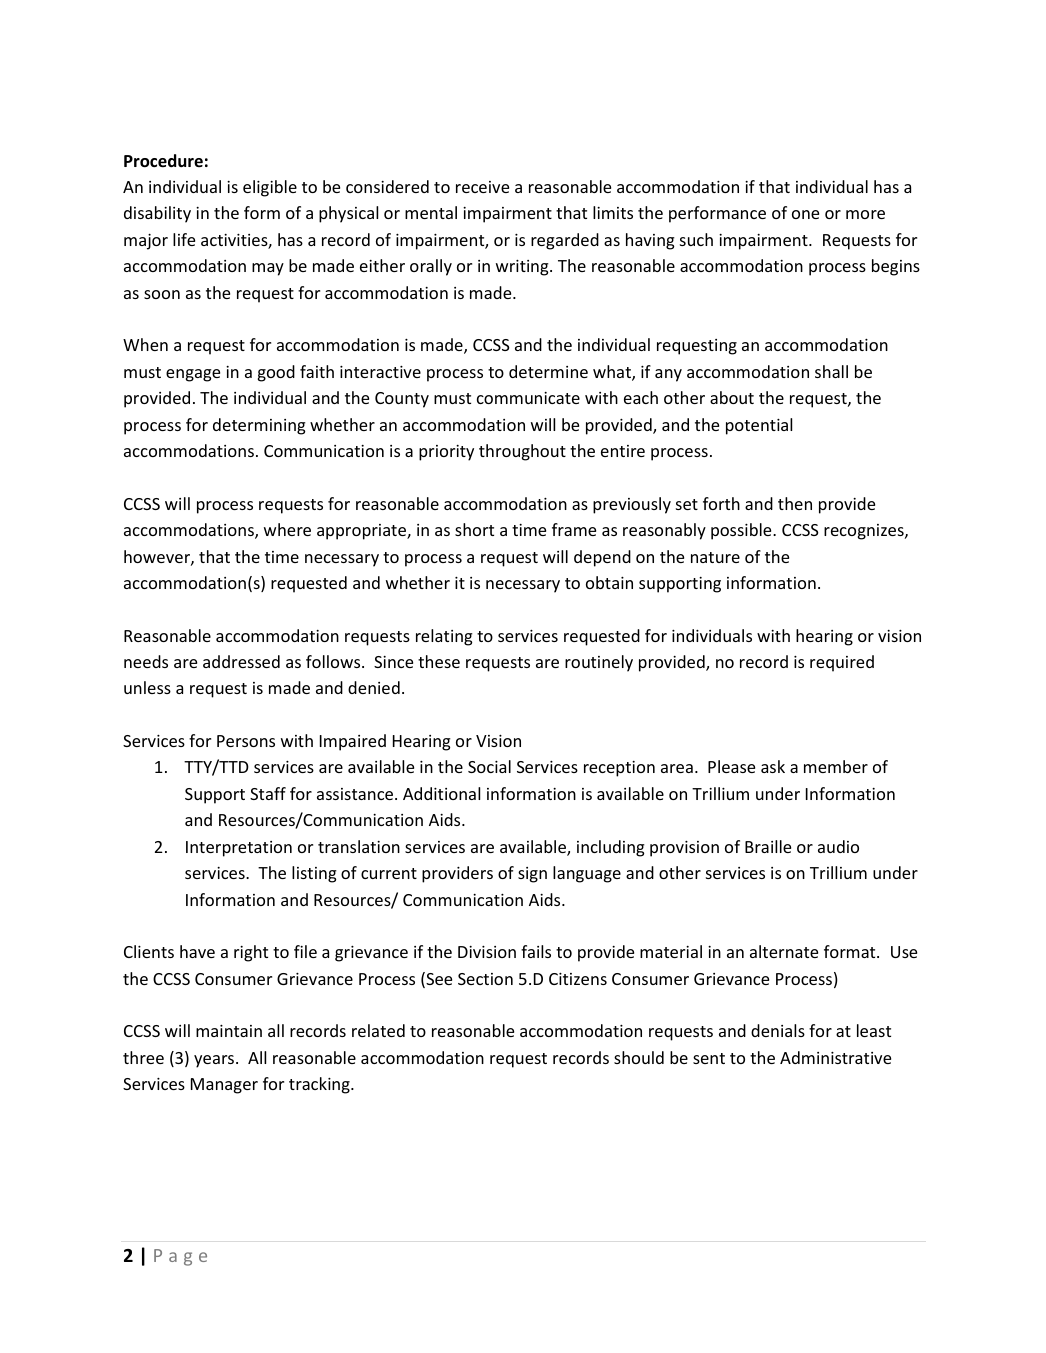 This image has height=1353, width=1046. I want to click on eligible, so click(270, 188).
